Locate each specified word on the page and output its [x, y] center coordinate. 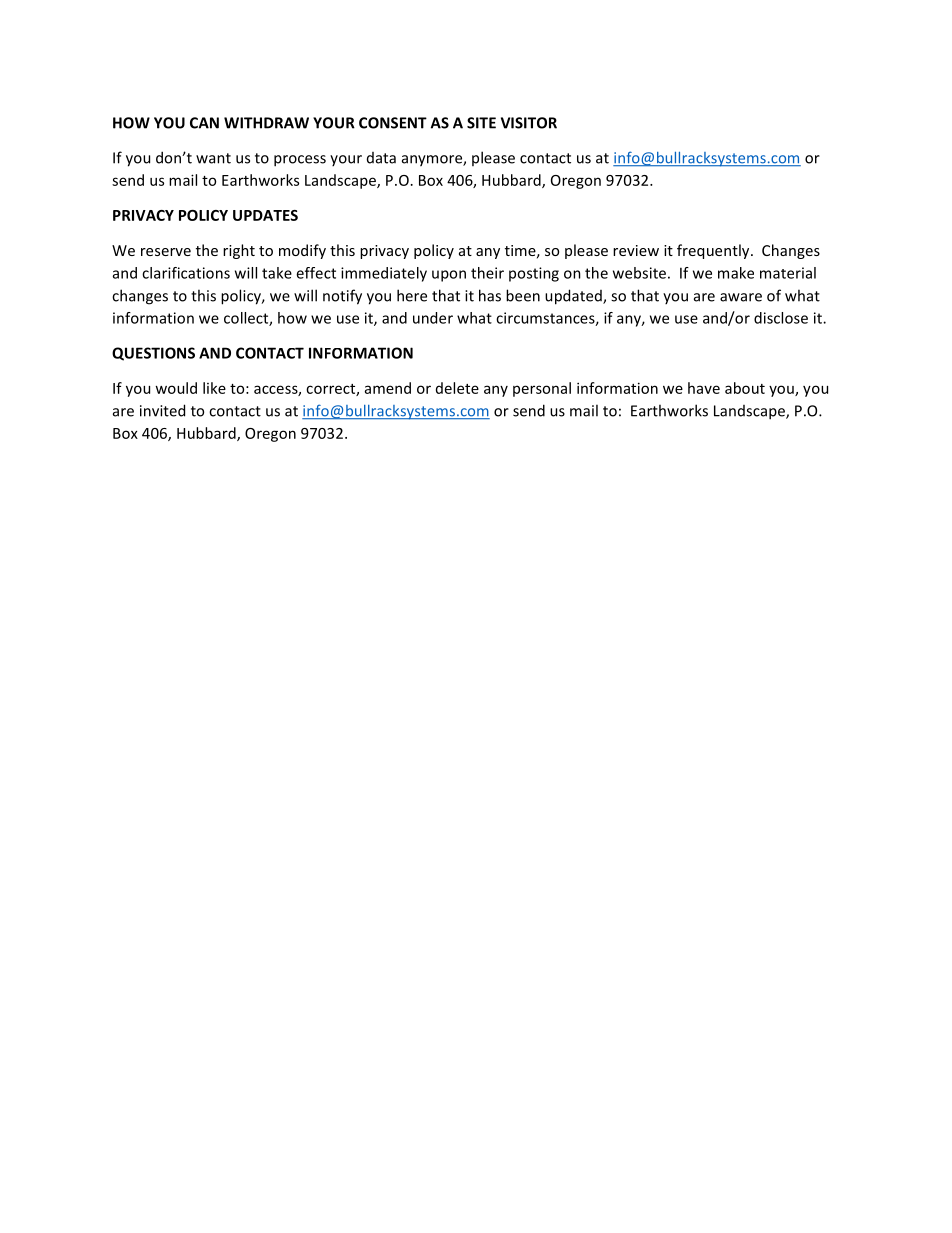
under [433, 318]
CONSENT [393, 123]
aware [741, 297]
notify [342, 297]
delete [457, 388]
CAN [204, 123]
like [214, 388]
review [636, 250]
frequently [714, 251]
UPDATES [265, 215]
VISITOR [529, 123]
